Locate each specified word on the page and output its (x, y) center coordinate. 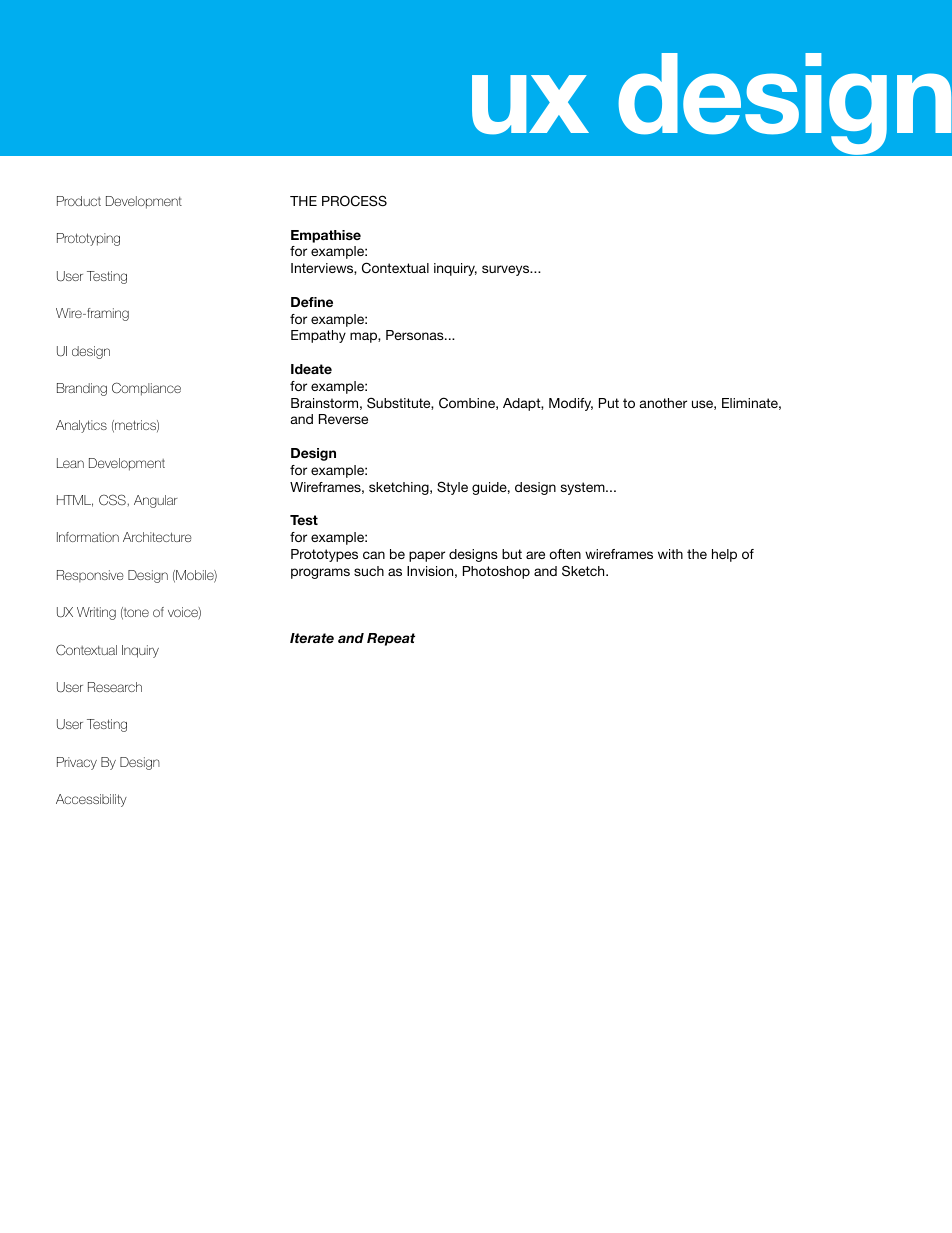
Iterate (312, 638)
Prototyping (88, 239)
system (584, 488)
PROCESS (354, 201)
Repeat (391, 639)
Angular (156, 501)
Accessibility (91, 800)
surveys (507, 270)
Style (452, 488)
